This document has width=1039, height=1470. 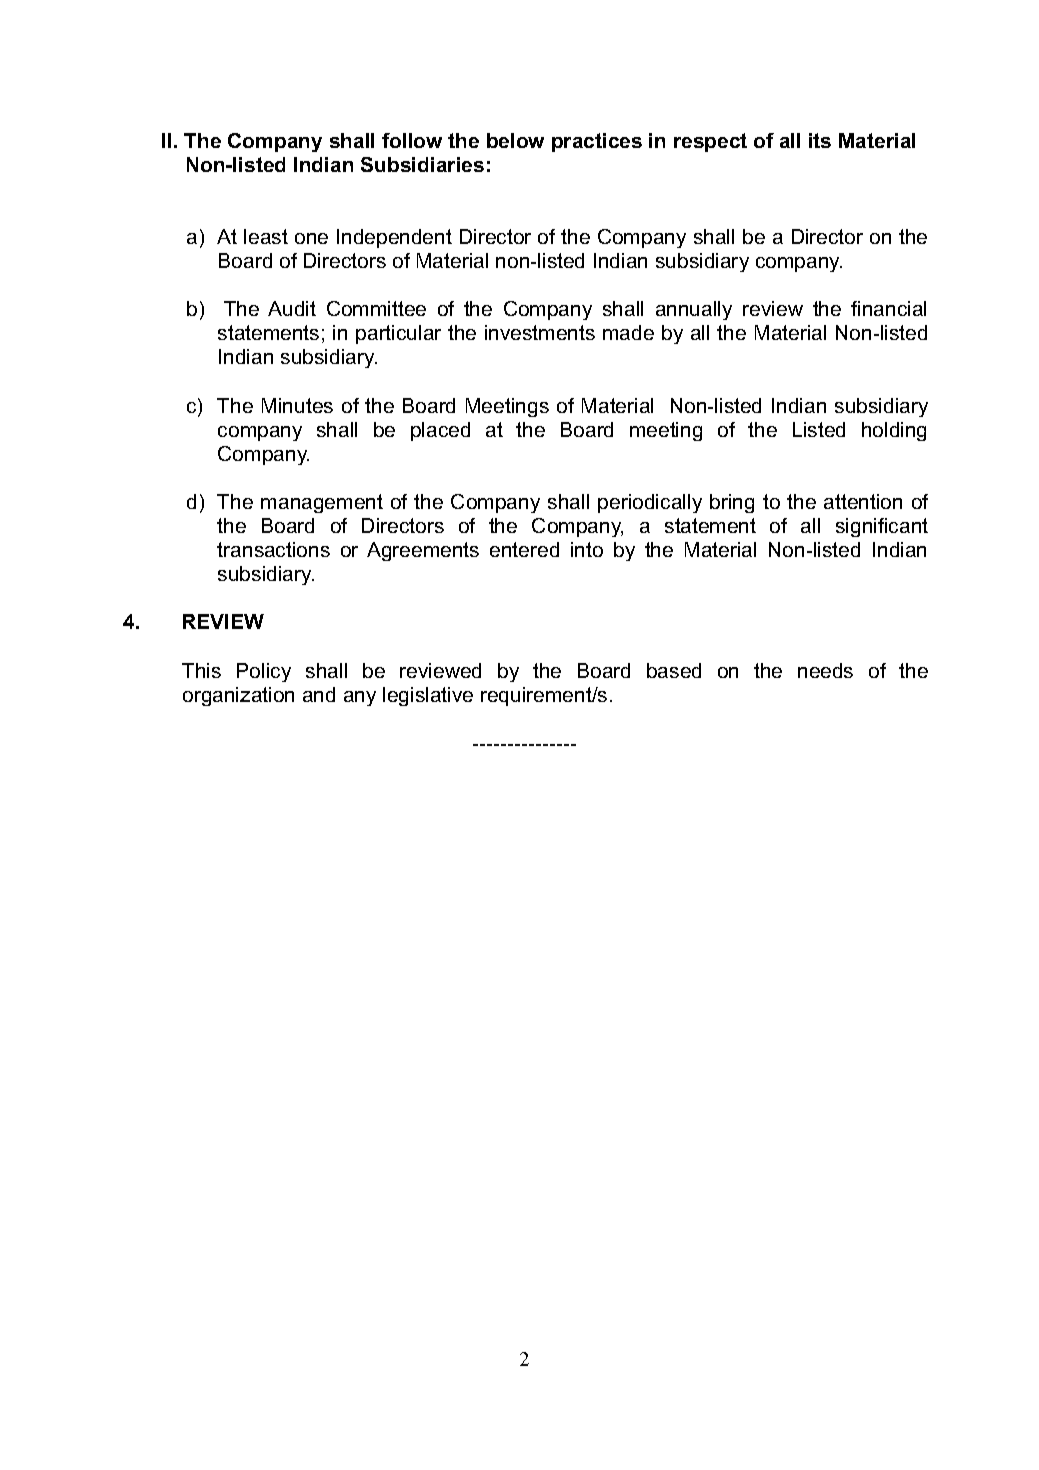 I want to click on financial, so click(x=888, y=308).
